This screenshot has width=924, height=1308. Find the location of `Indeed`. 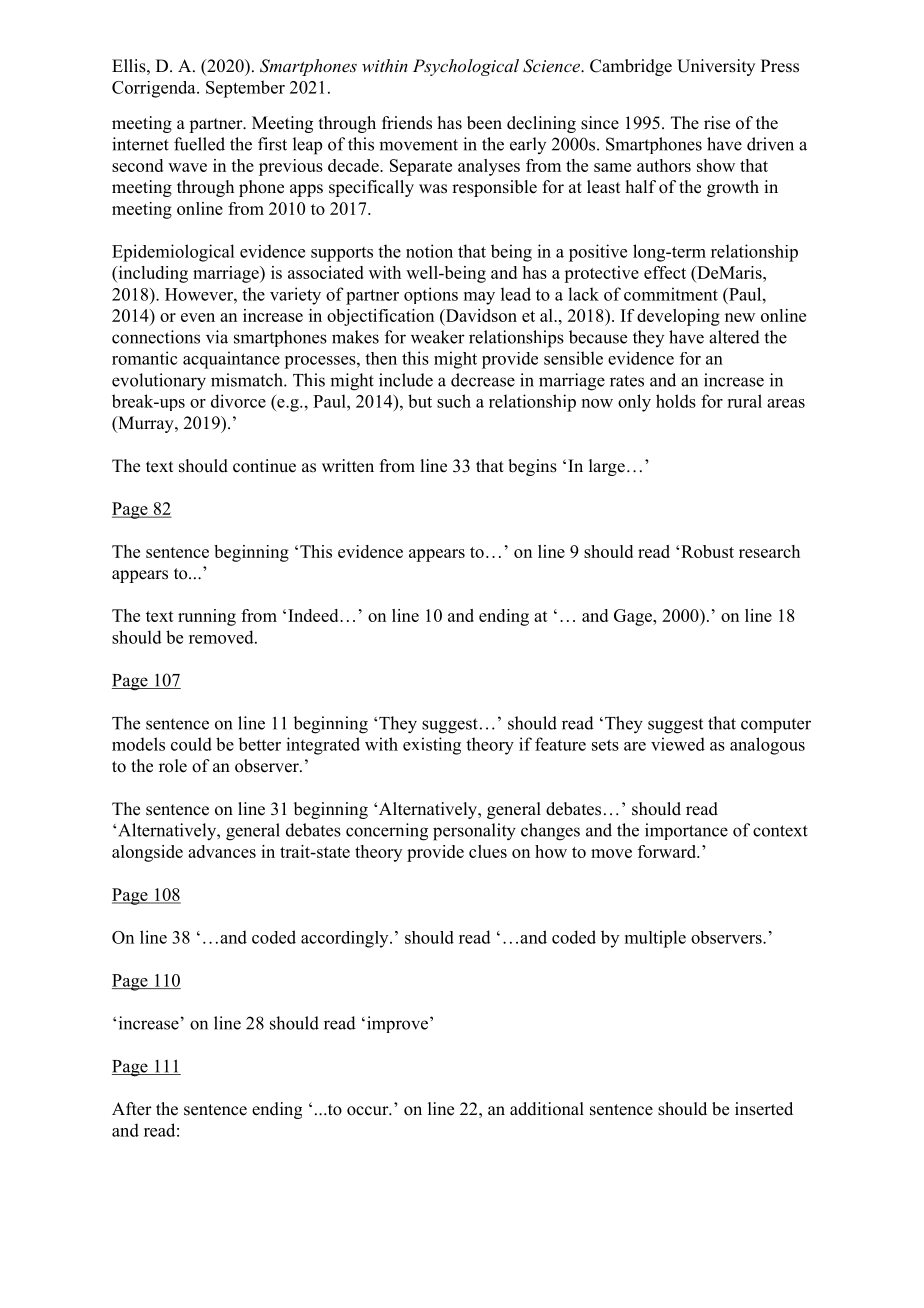

Indeed is located at coordinates (314, 615).
